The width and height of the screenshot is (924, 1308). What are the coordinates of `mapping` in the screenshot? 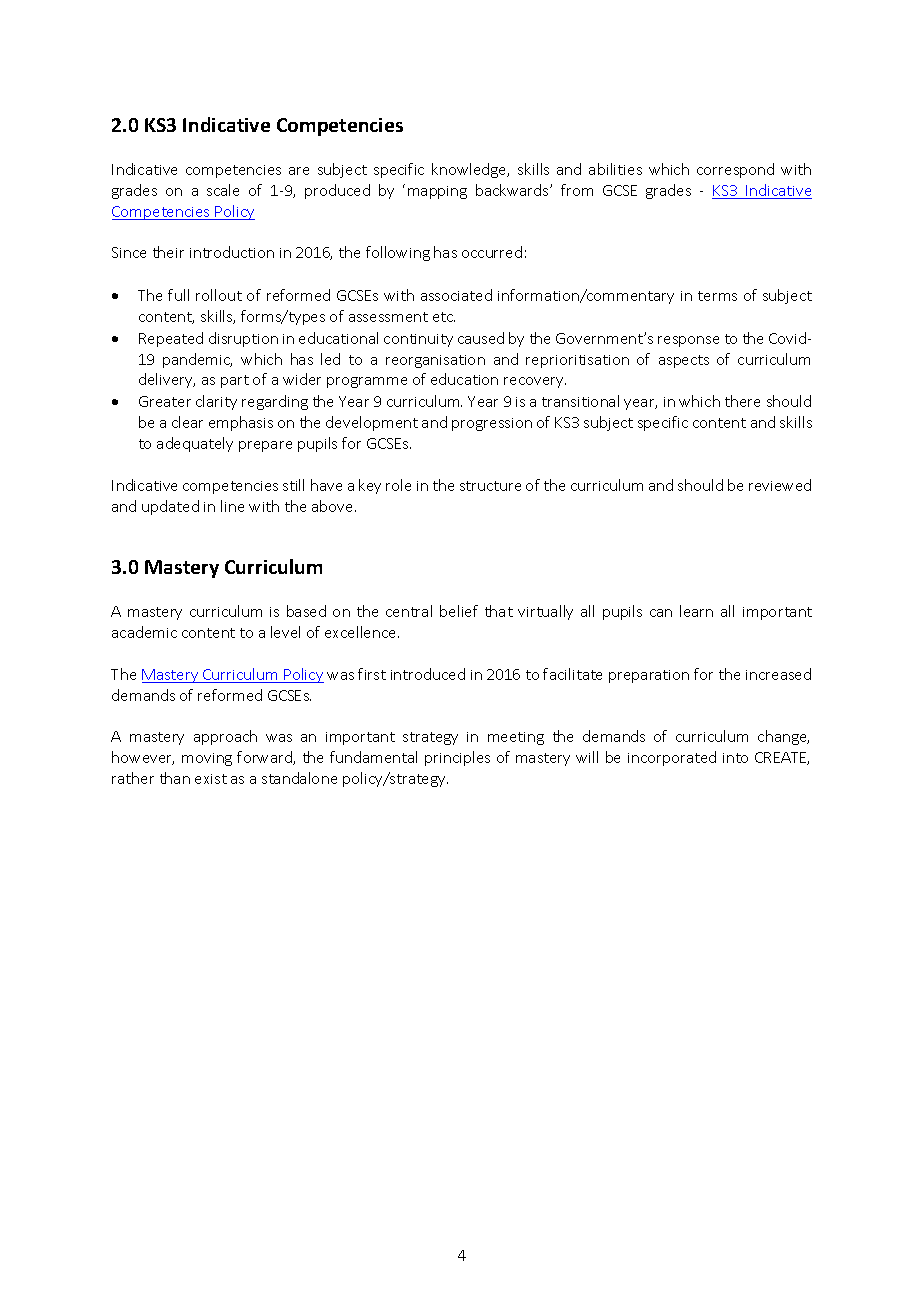 It's located at (437, 192).
